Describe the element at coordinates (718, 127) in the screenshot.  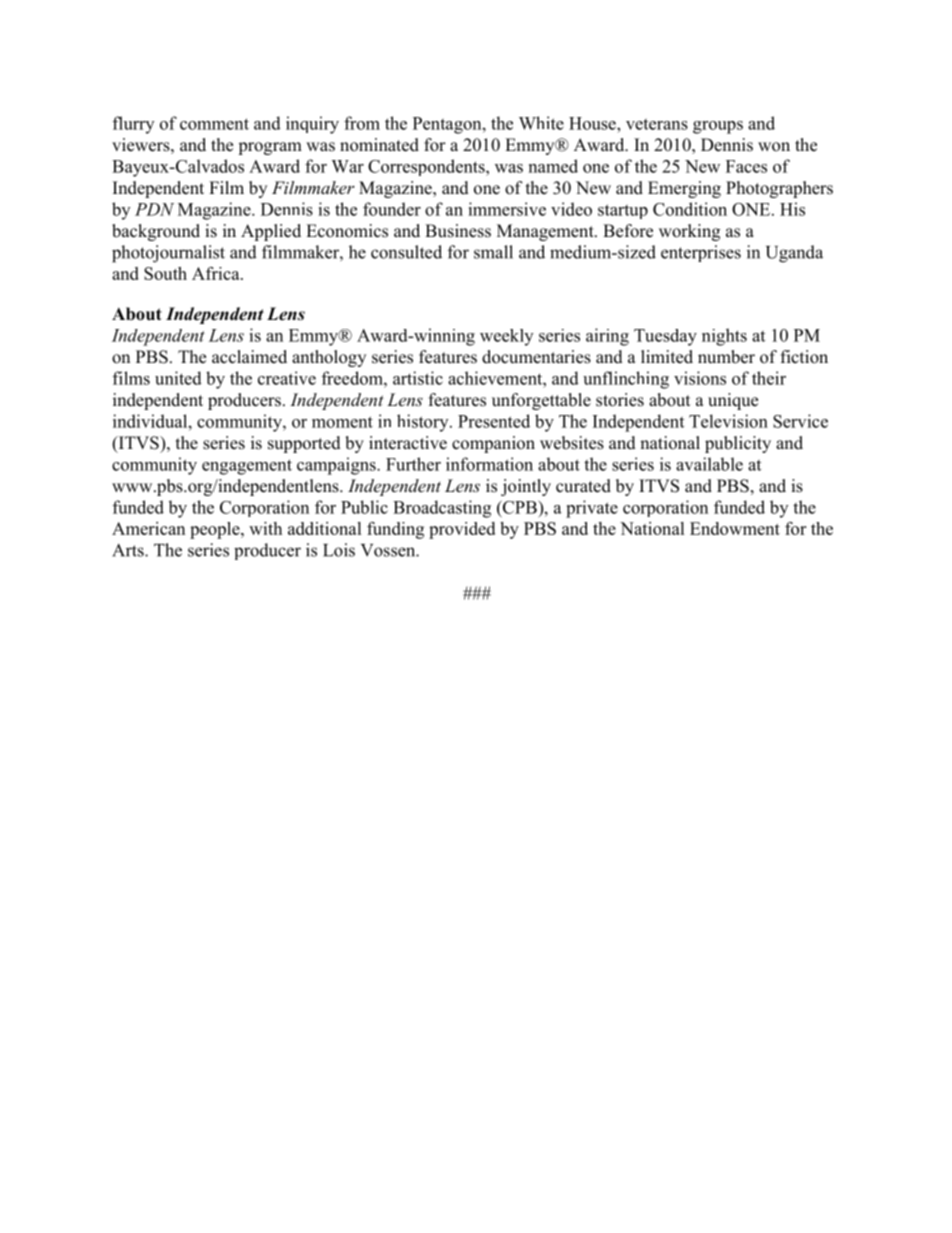
I see `groups` at that location.
